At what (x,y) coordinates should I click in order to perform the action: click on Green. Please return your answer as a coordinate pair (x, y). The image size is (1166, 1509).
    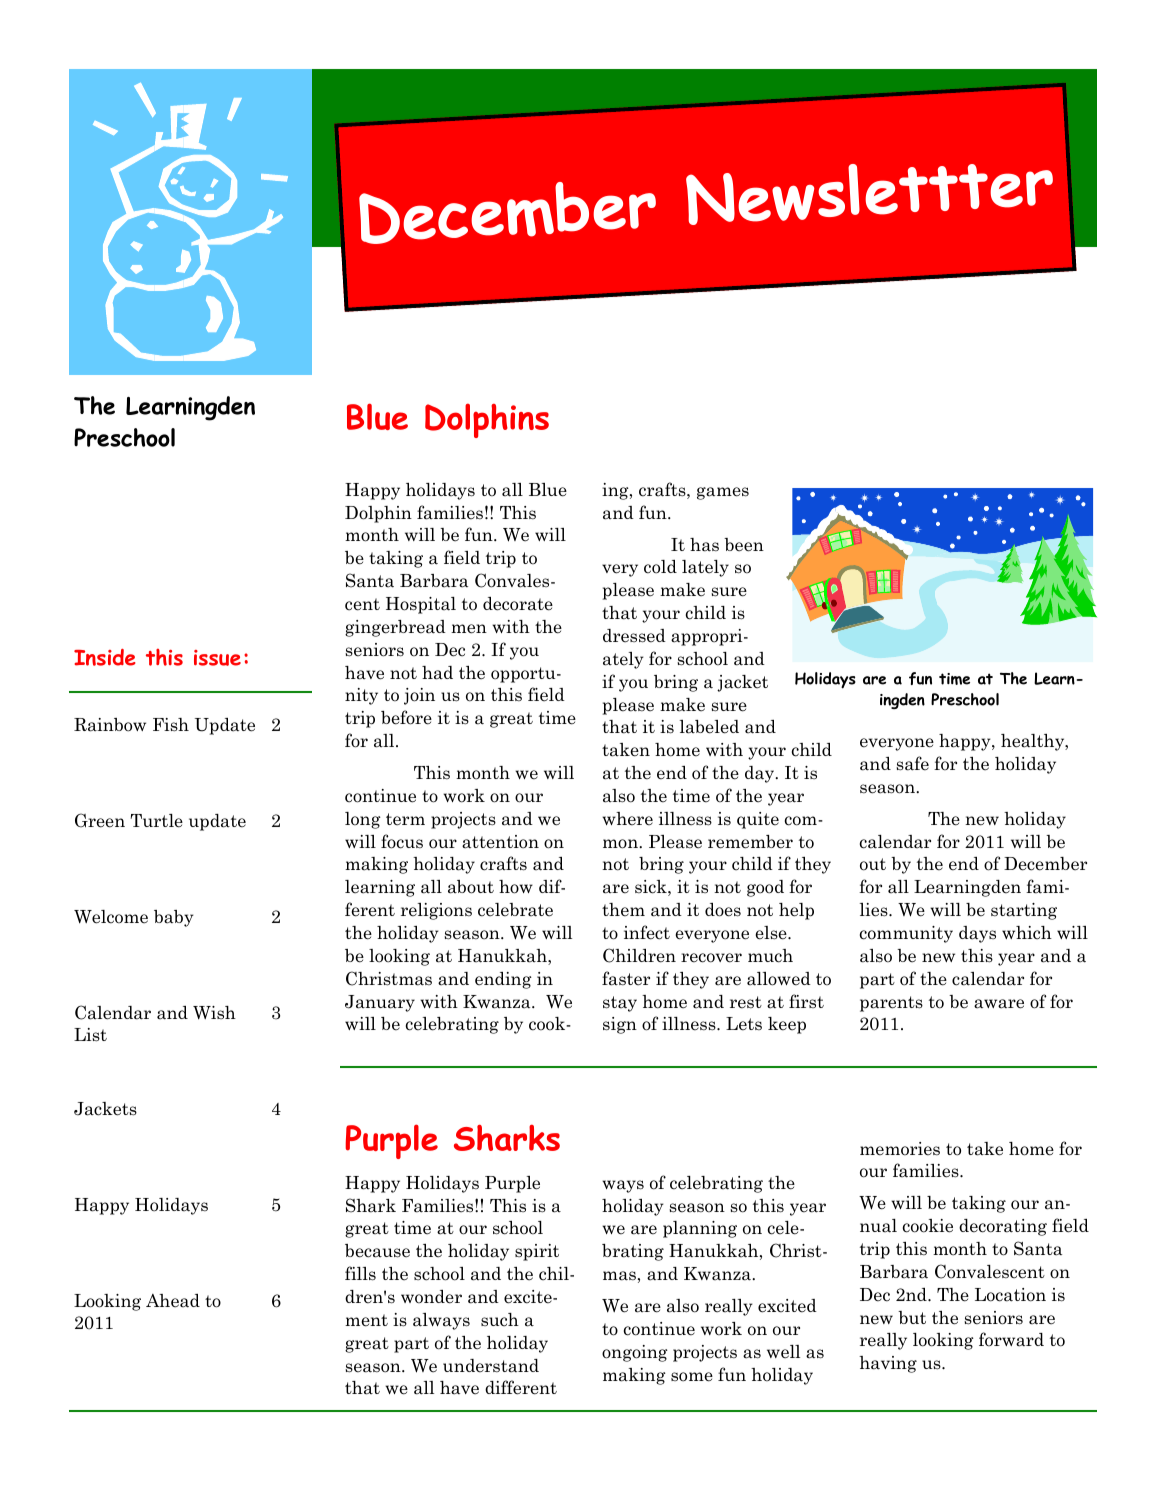
    Looking at the image, I should click on (100, 820).
